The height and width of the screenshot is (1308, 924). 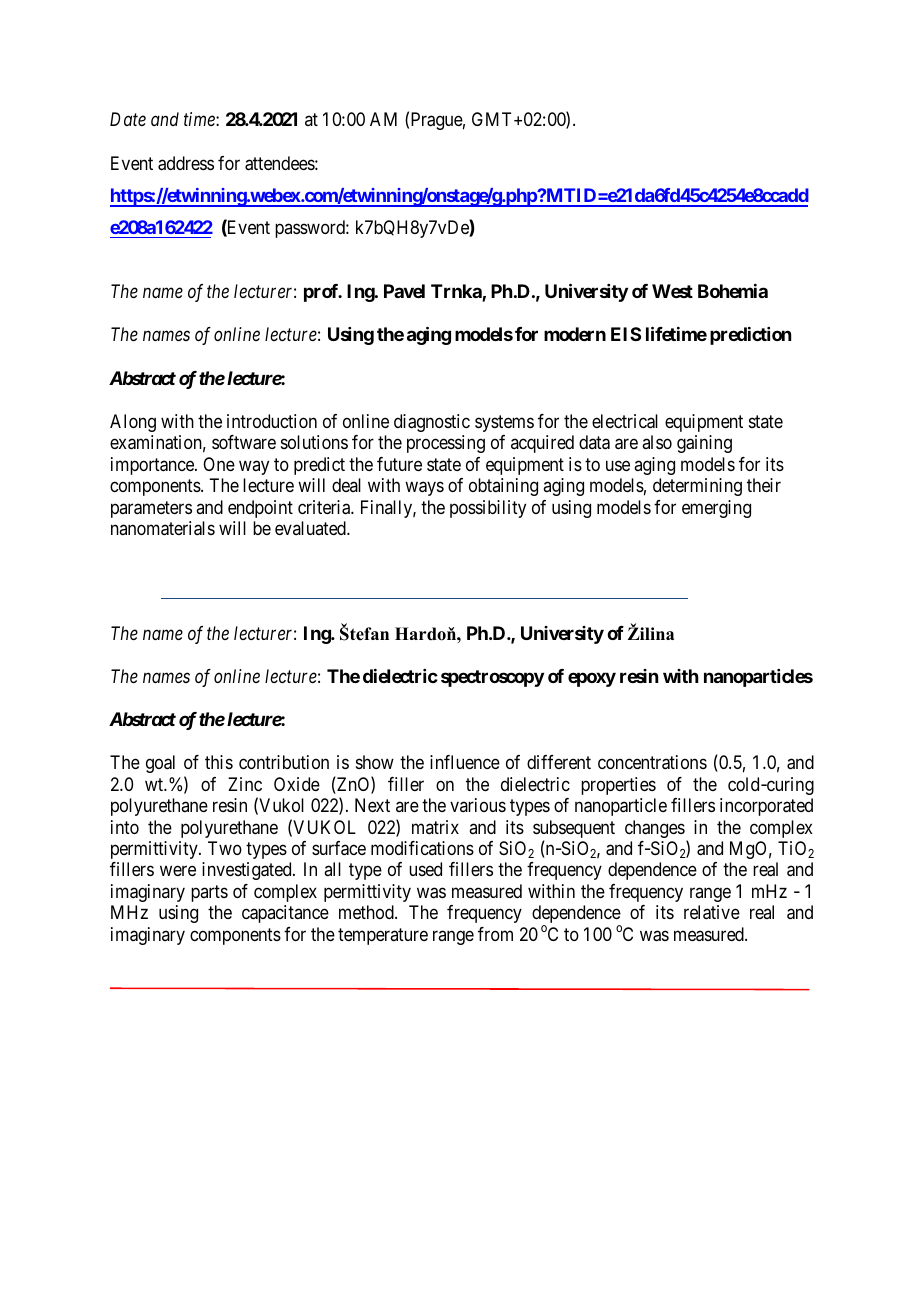 What do you see at coordinates (209, 893) in the screenshot?
I see `parts` at bounding box center [209, 893].
